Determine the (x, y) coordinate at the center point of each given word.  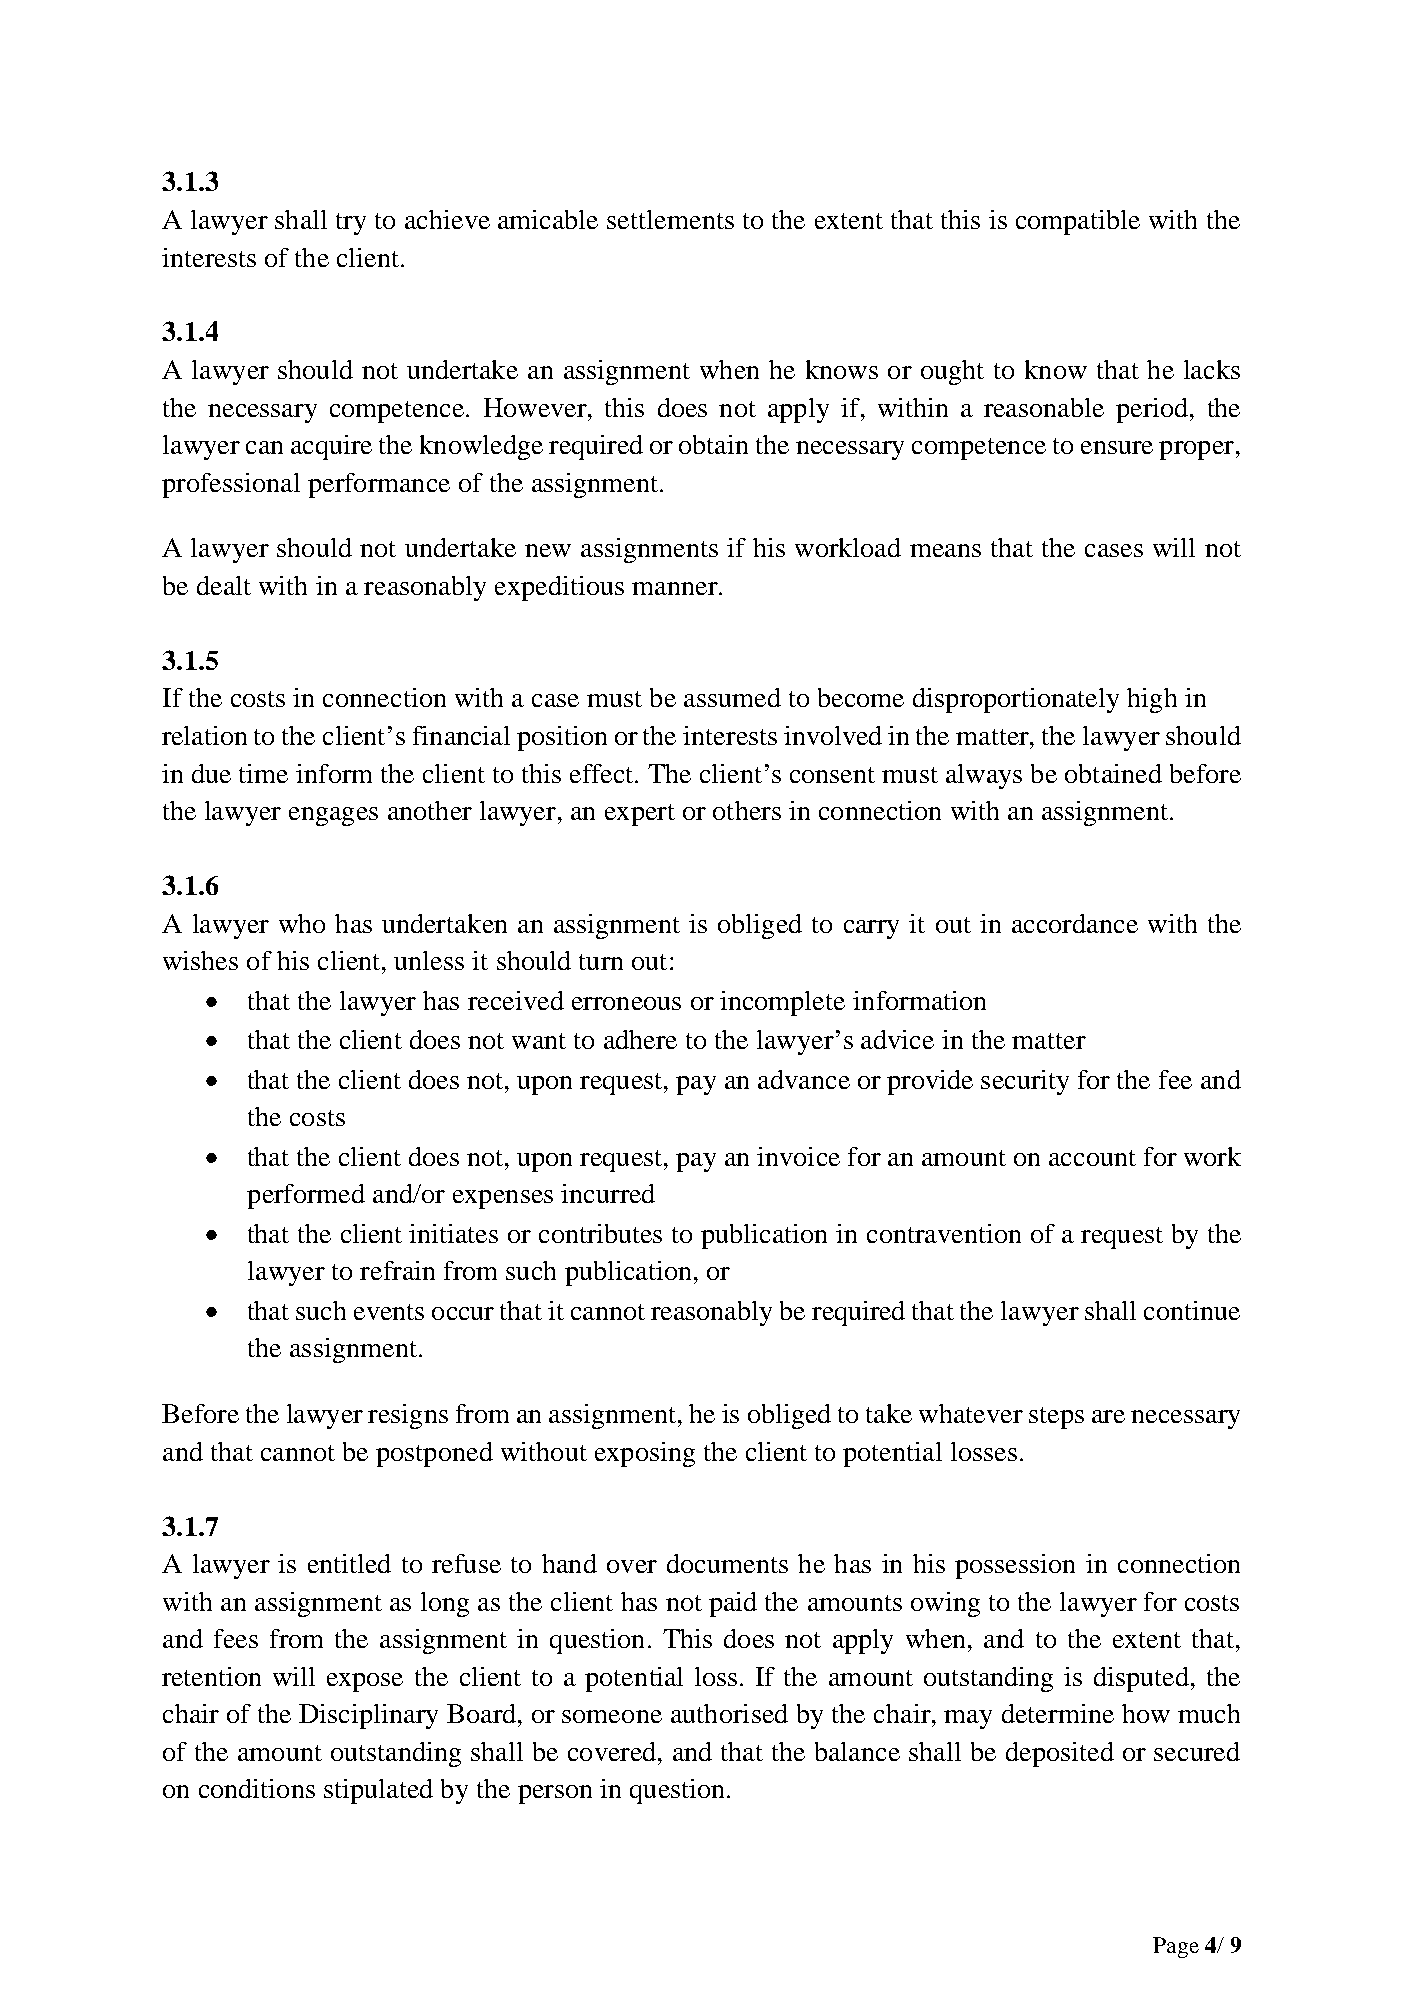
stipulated (378, 1791)
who (302, 923)
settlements (670, 219)
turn (601, 962)
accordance (1075, 923)
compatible (1078, 222)
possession (1015, 1566)
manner (676, 588)
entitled (349, 1563)
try (351, 224)
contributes (600, 1233)
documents (727, 1563)
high (1152, 700)
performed (306, 1196)
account (1092, 1158)
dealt (224, 585)
